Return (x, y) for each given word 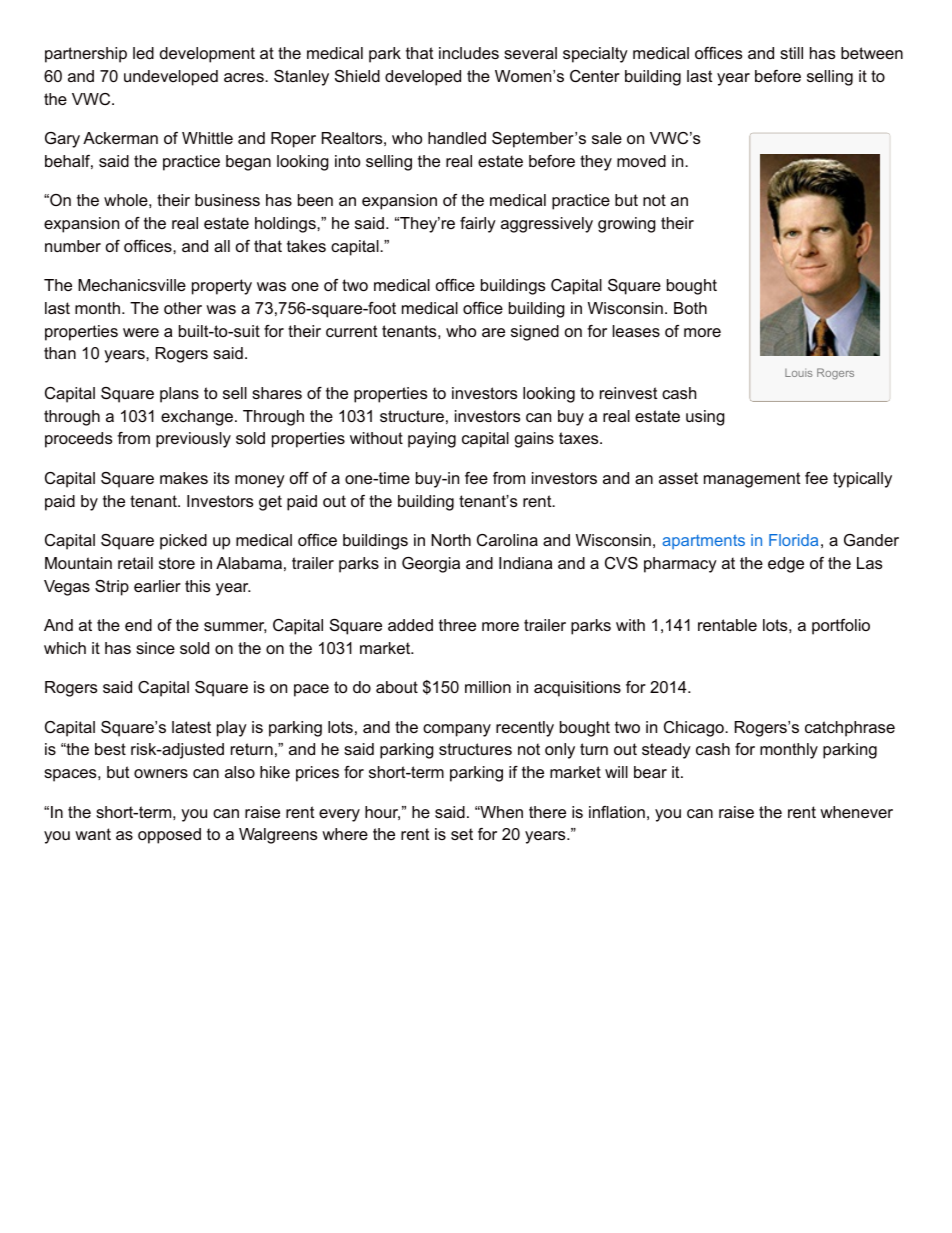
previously (193, 440)
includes (469, 53)
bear (650, 772)
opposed (169, 836)
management (752, 480)
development (207, 55)
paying (432, 440)
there (547, 812)
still (791, 53)
